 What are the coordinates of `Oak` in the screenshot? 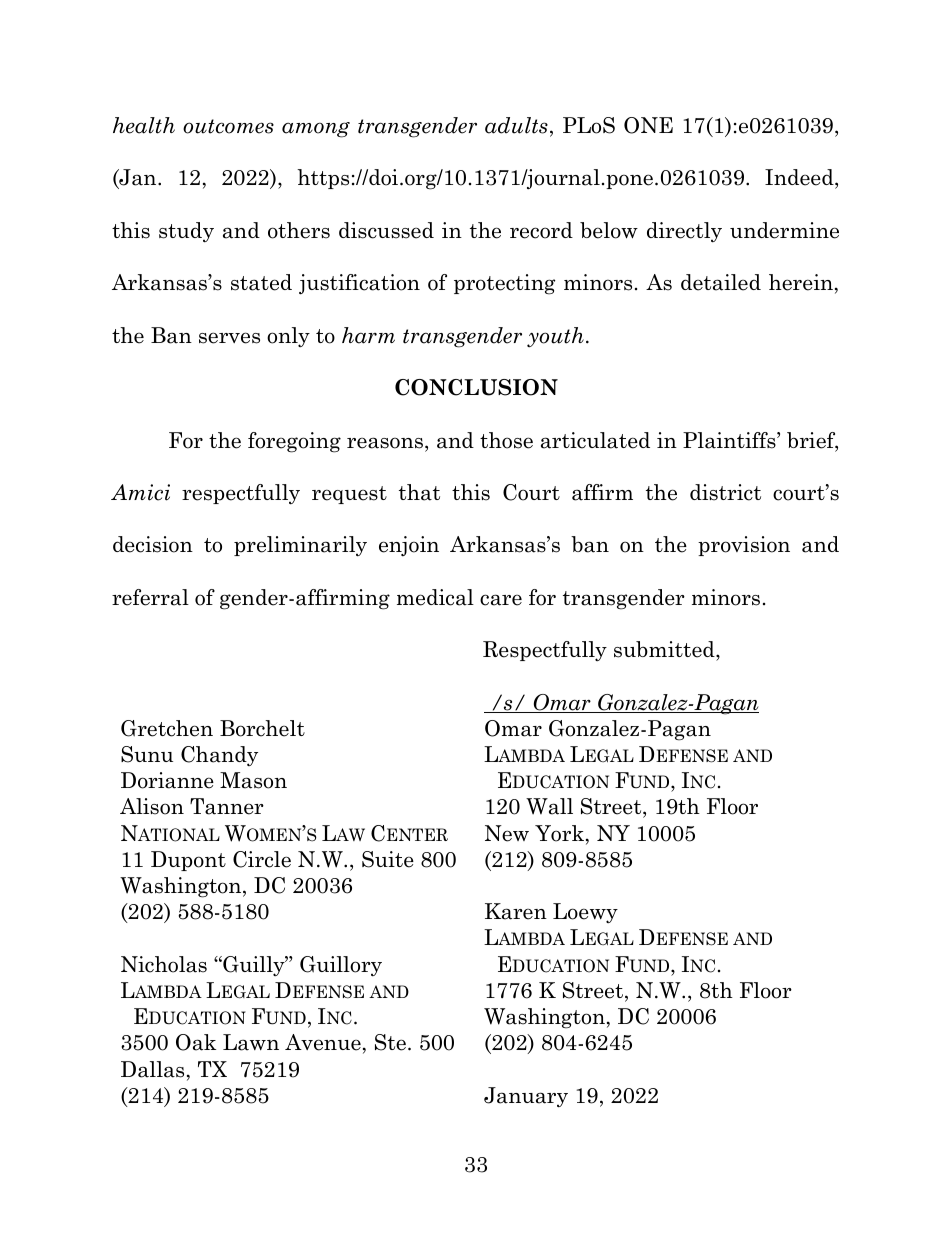 It's located at (196, 1042).
